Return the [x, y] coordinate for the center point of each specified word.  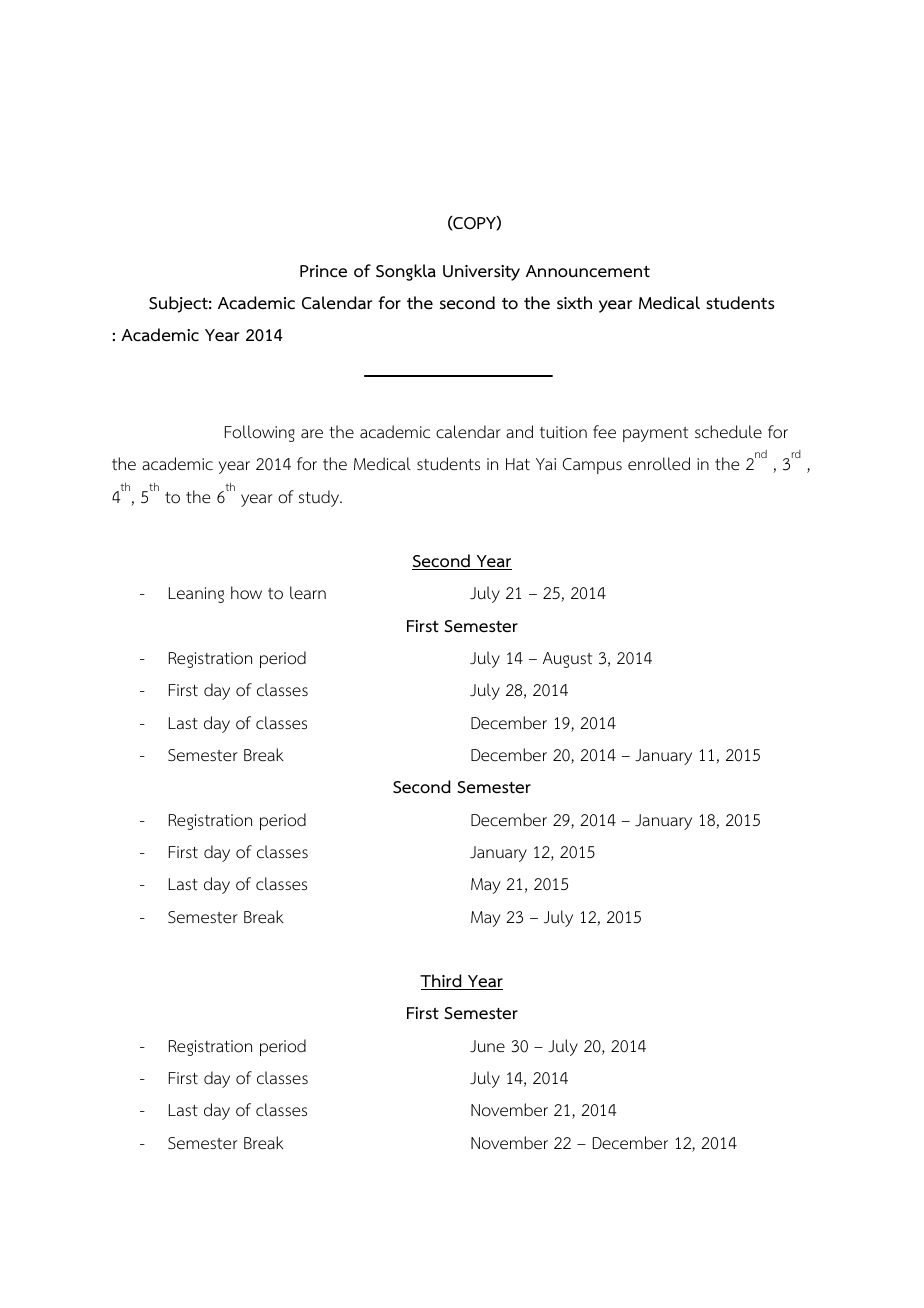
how [246, 593]
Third [442, 982]
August [567, 660]
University [481, 273]
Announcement [588, 271]
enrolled [659, 464]
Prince [323, 271]
